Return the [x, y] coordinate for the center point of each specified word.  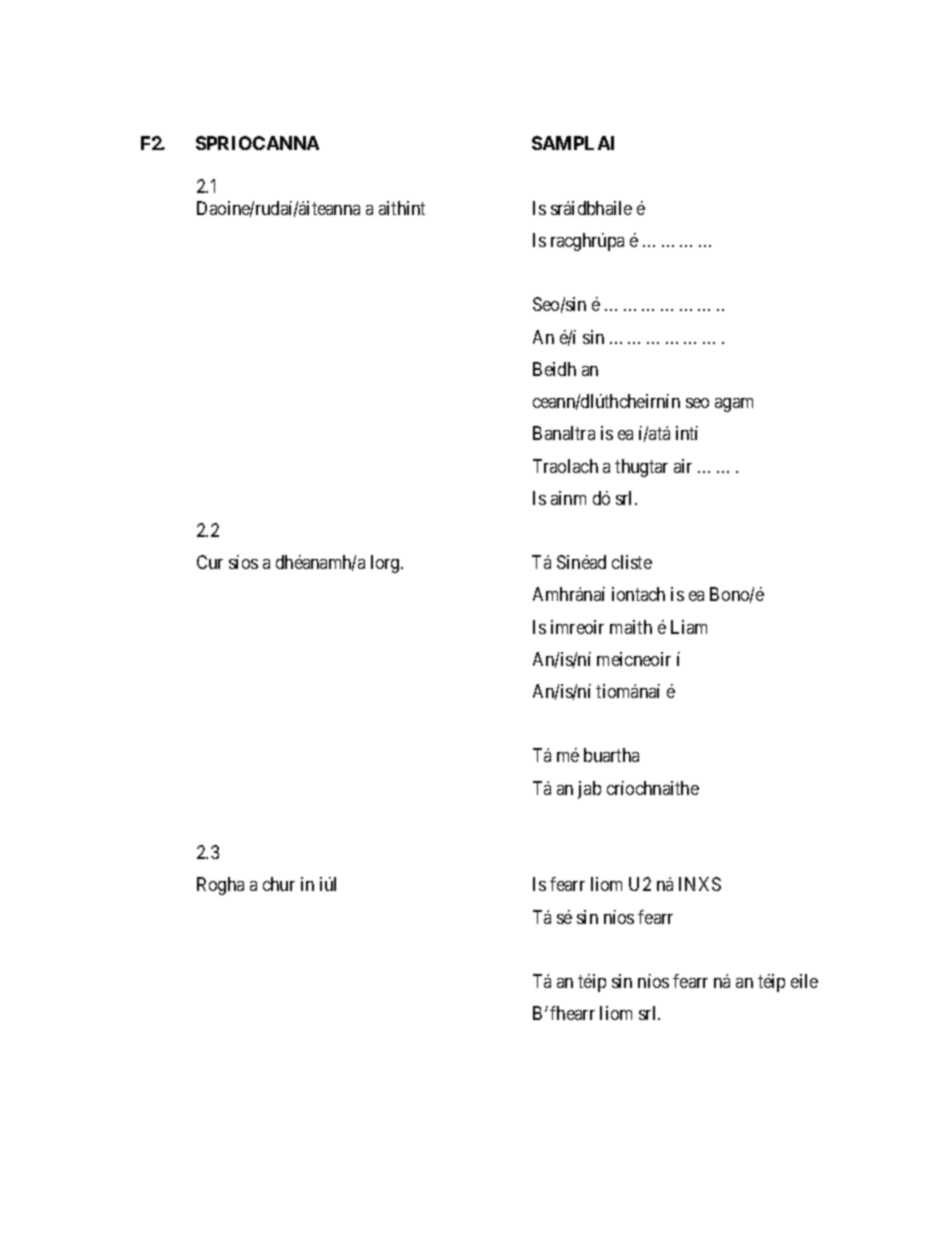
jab [589, 790]
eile [804, 981]
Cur [210, 562]
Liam [689, 627]
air [683, 466]
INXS [700, 884]
